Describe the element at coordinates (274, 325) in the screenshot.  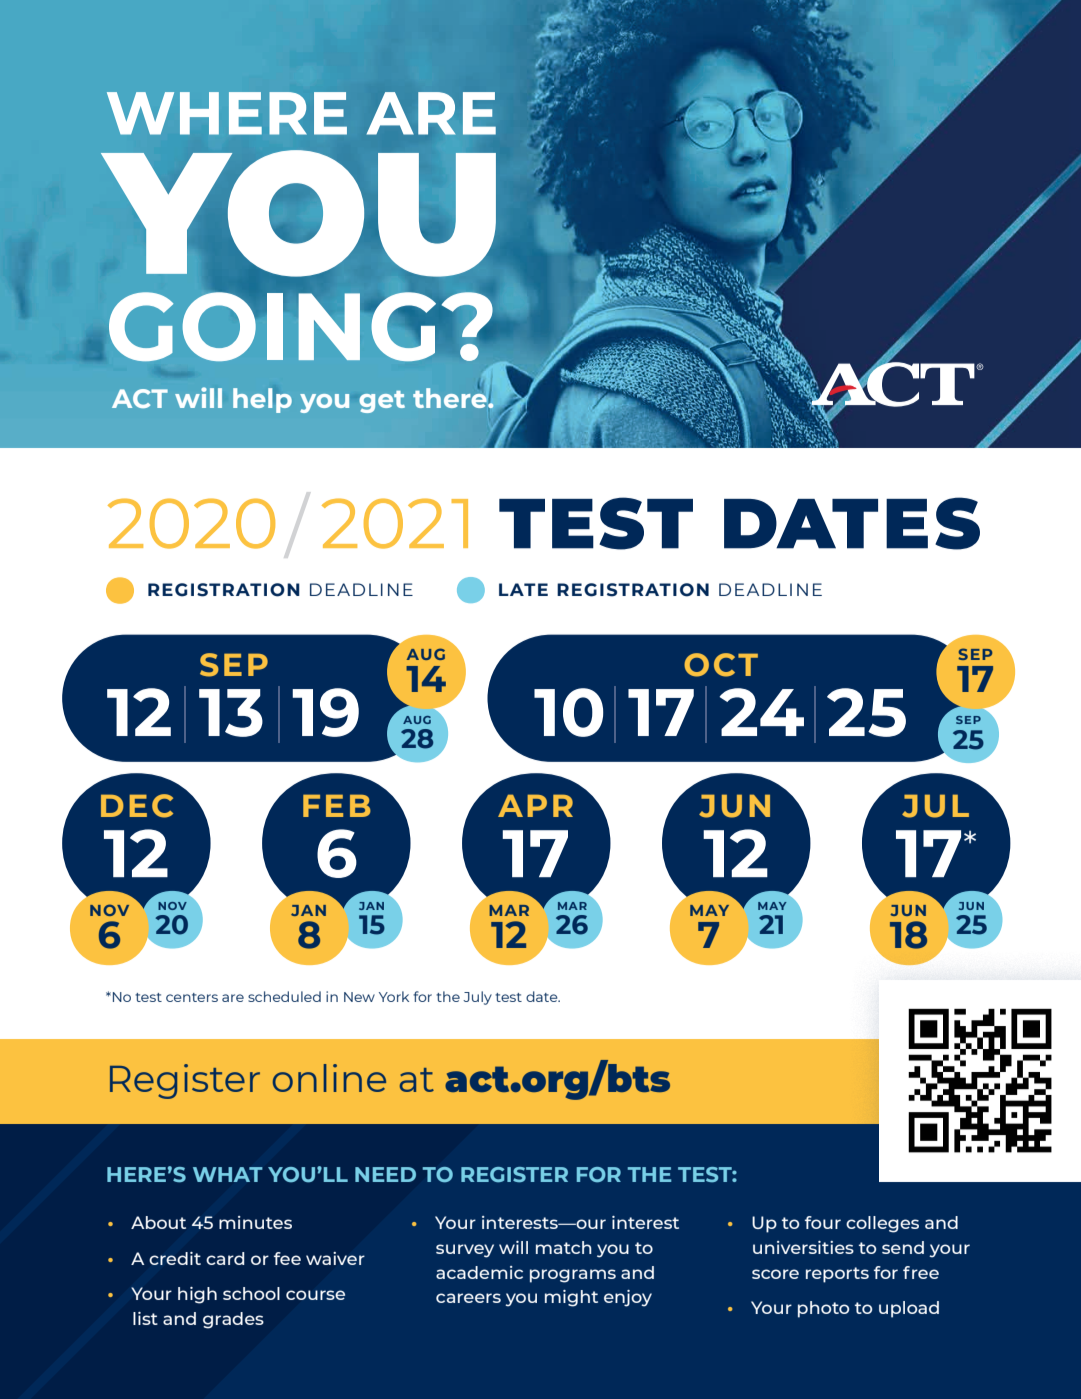
I see `GOING` at that location.
